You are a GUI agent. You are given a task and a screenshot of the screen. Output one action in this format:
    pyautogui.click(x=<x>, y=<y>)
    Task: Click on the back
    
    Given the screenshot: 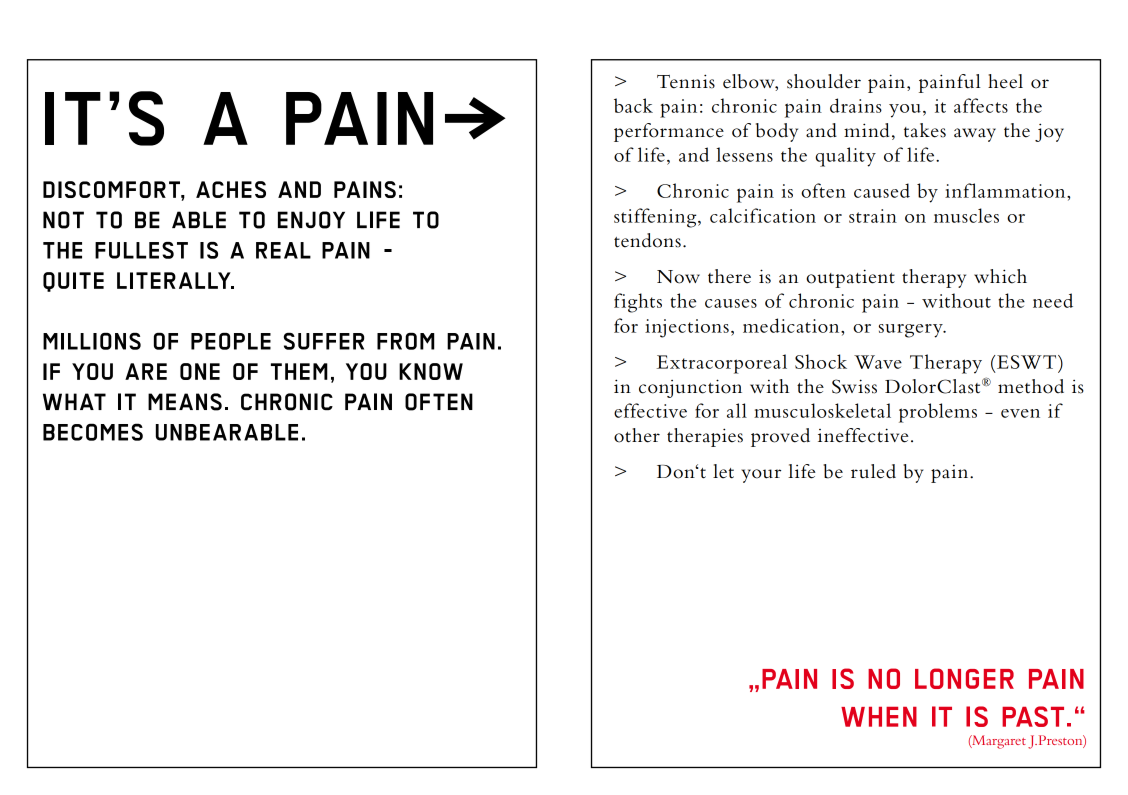 What is the action you would take?
    pyautogui.click(x=633, y=105)
